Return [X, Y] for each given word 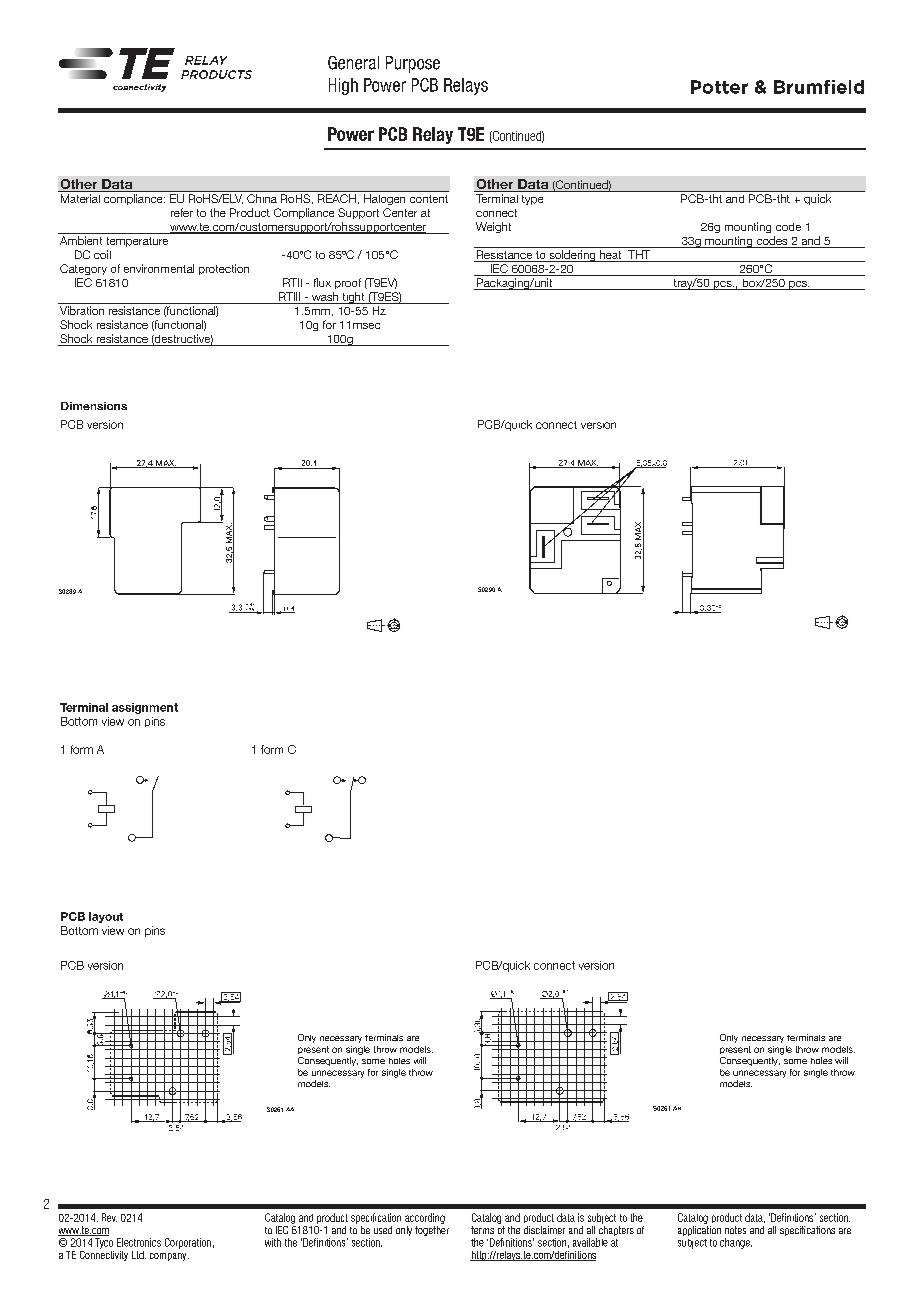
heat [611, 256]
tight [353, 298]
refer [182, 212]
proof [348, 283]
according [425, 1218]
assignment [145, 708]
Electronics [139, 1242]
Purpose [413, 64]
